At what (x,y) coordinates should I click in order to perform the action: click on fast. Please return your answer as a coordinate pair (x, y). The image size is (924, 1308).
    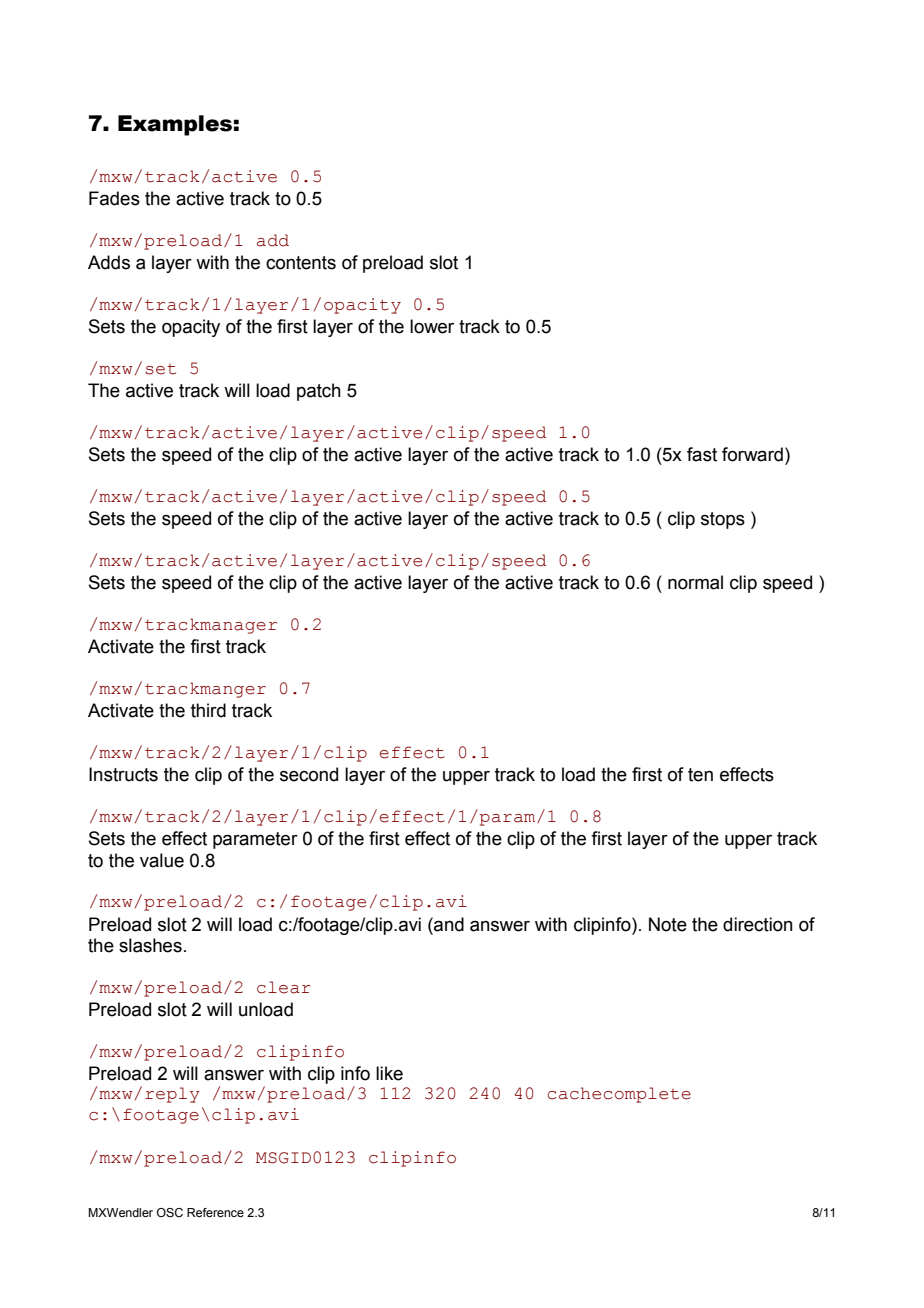
    Looking at the image, I should click on (702, 454).
